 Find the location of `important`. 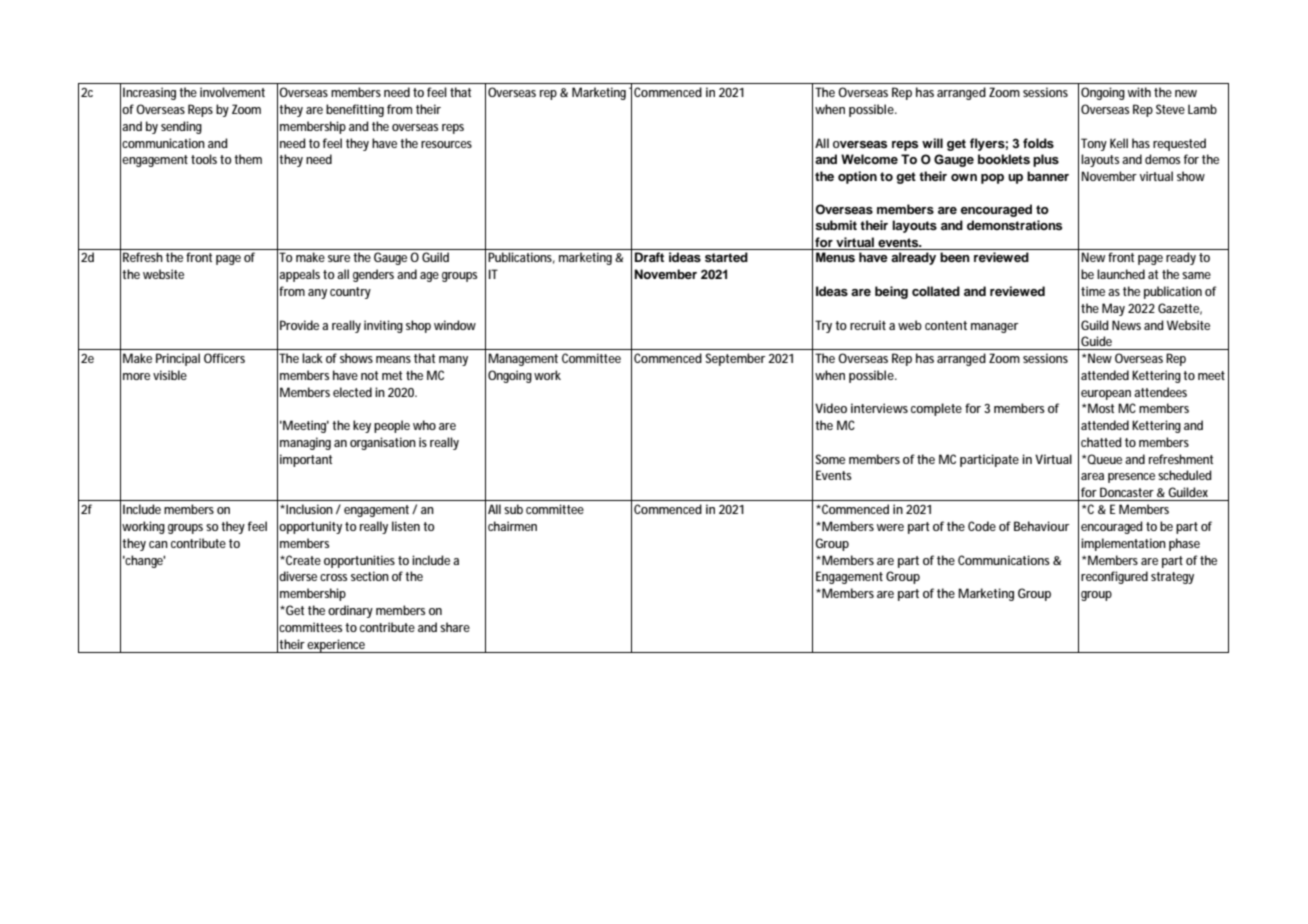

important is located at coordinates (306, 460).
